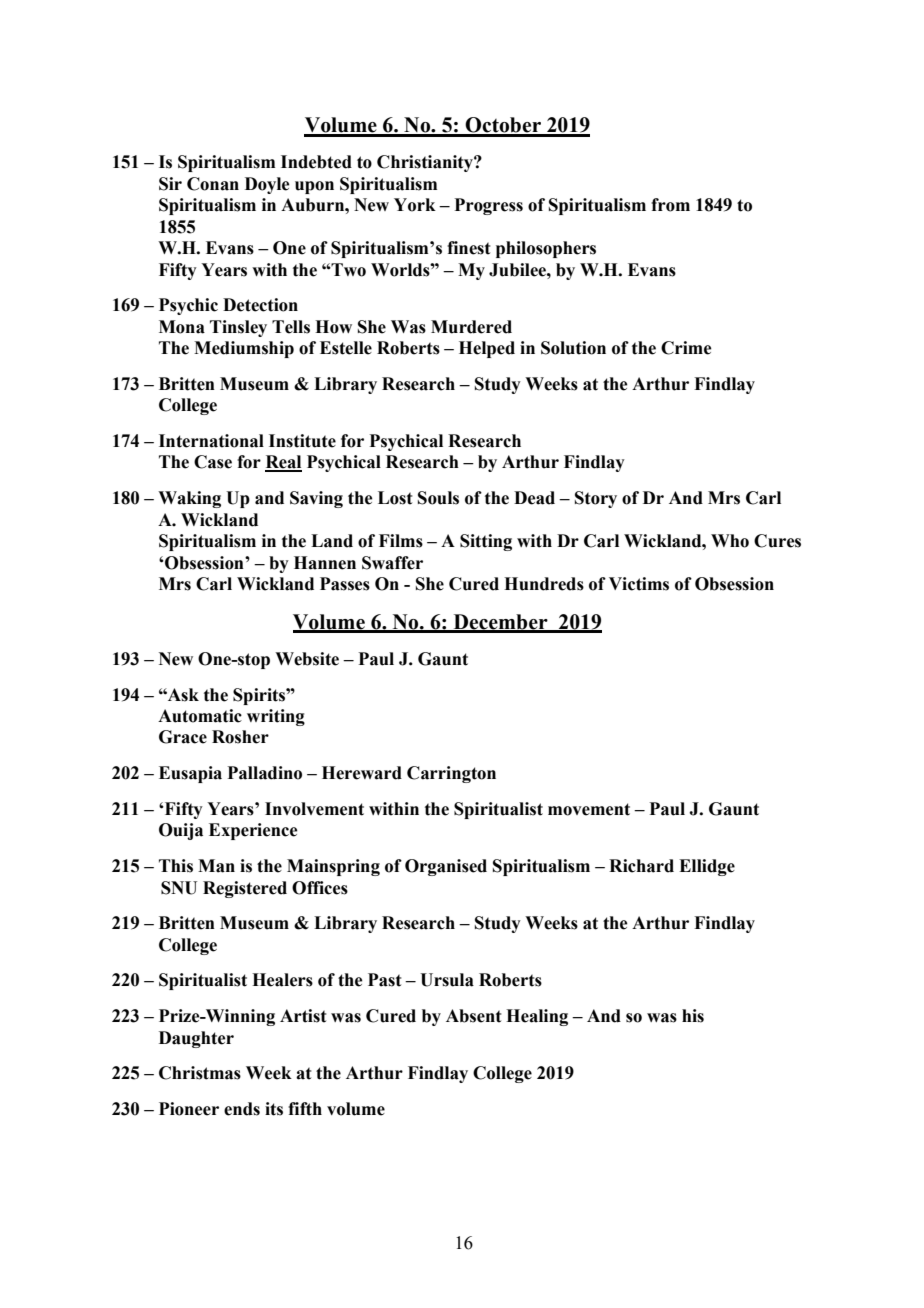  I want to click on Doyle, so click(267, 185).
